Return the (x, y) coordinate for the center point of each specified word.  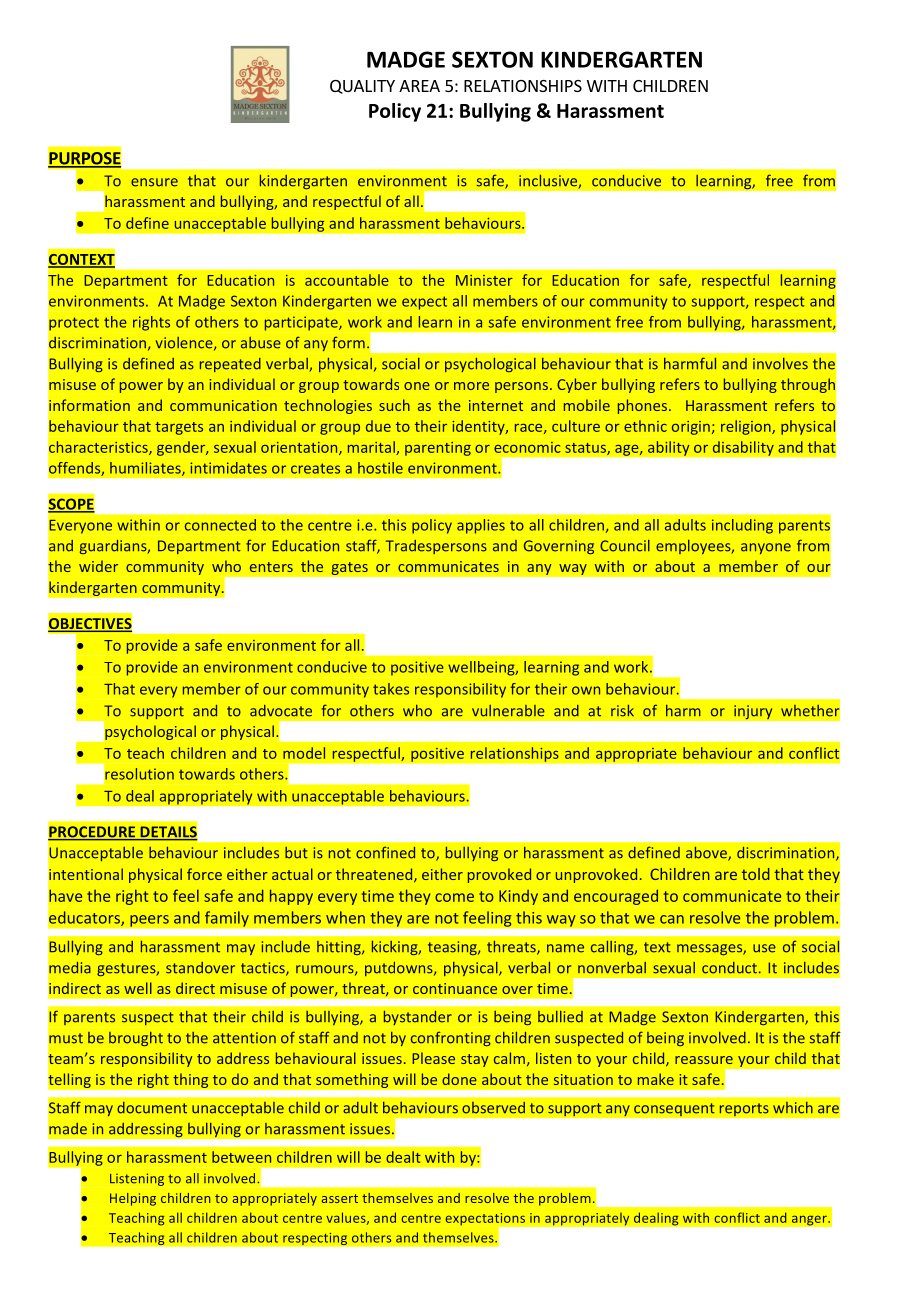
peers (149, 921)
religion (747, 427)
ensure (154, 182)
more (471, 386)
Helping (133, 1199)
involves (780, 364)
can (672, 919)
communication (223, 405)
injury (753, 712)
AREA (419, 86)
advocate (281, 711)
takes (391, 689)
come (454, 897)
